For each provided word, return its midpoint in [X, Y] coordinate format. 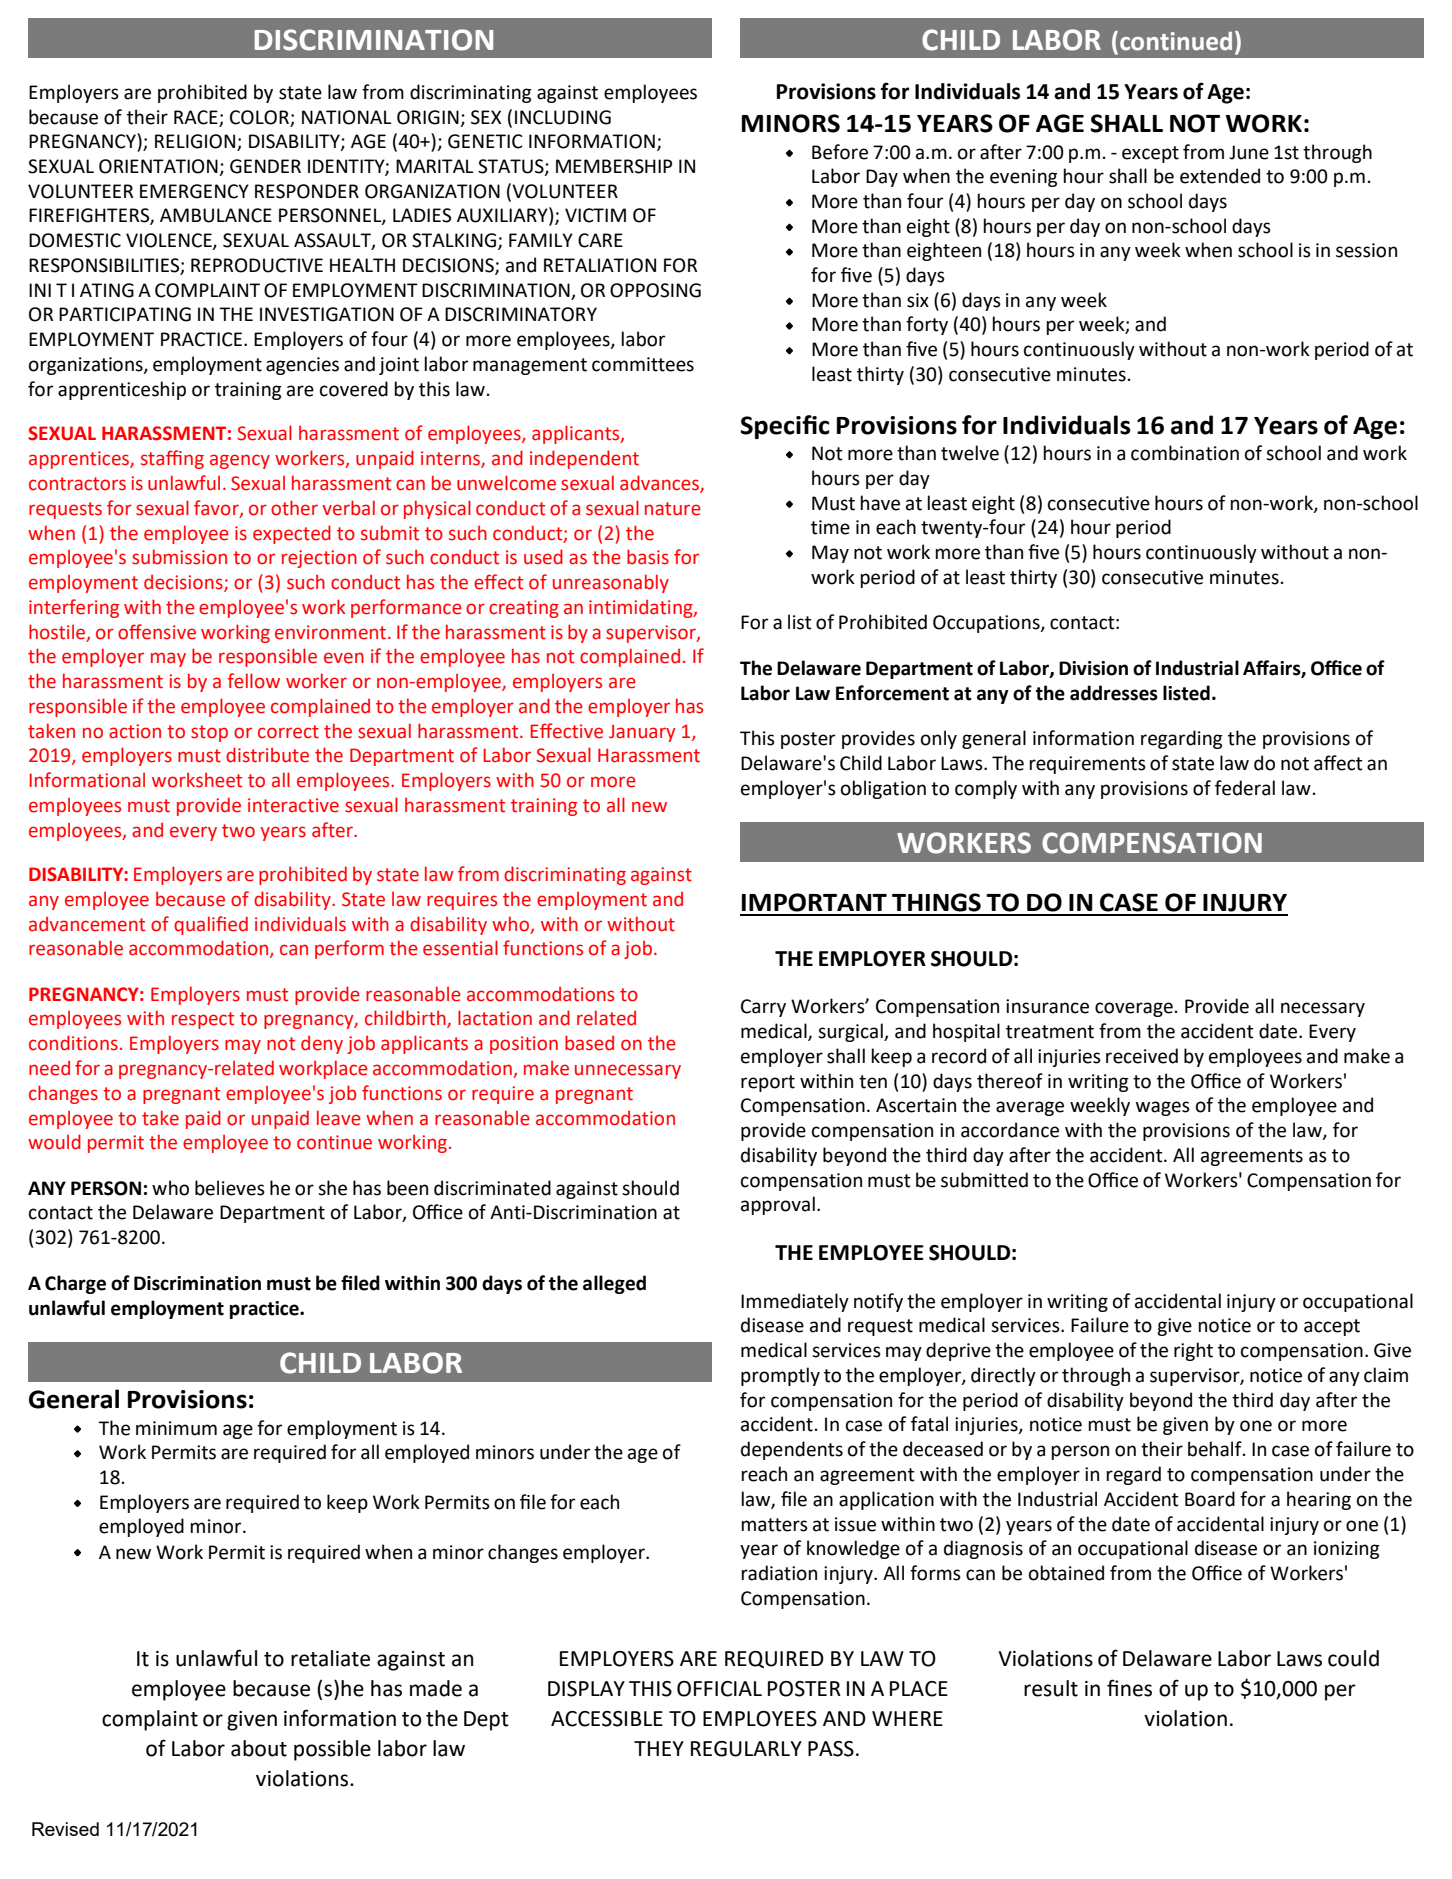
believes [230, 1188]
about [259, 1748]
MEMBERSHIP [614, 166]
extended [1220, 176]
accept [1332, 1327]
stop [209, 733]
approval [778, 1205]
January [642, 733]
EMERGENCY [194, 191]
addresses [1114, 693]
